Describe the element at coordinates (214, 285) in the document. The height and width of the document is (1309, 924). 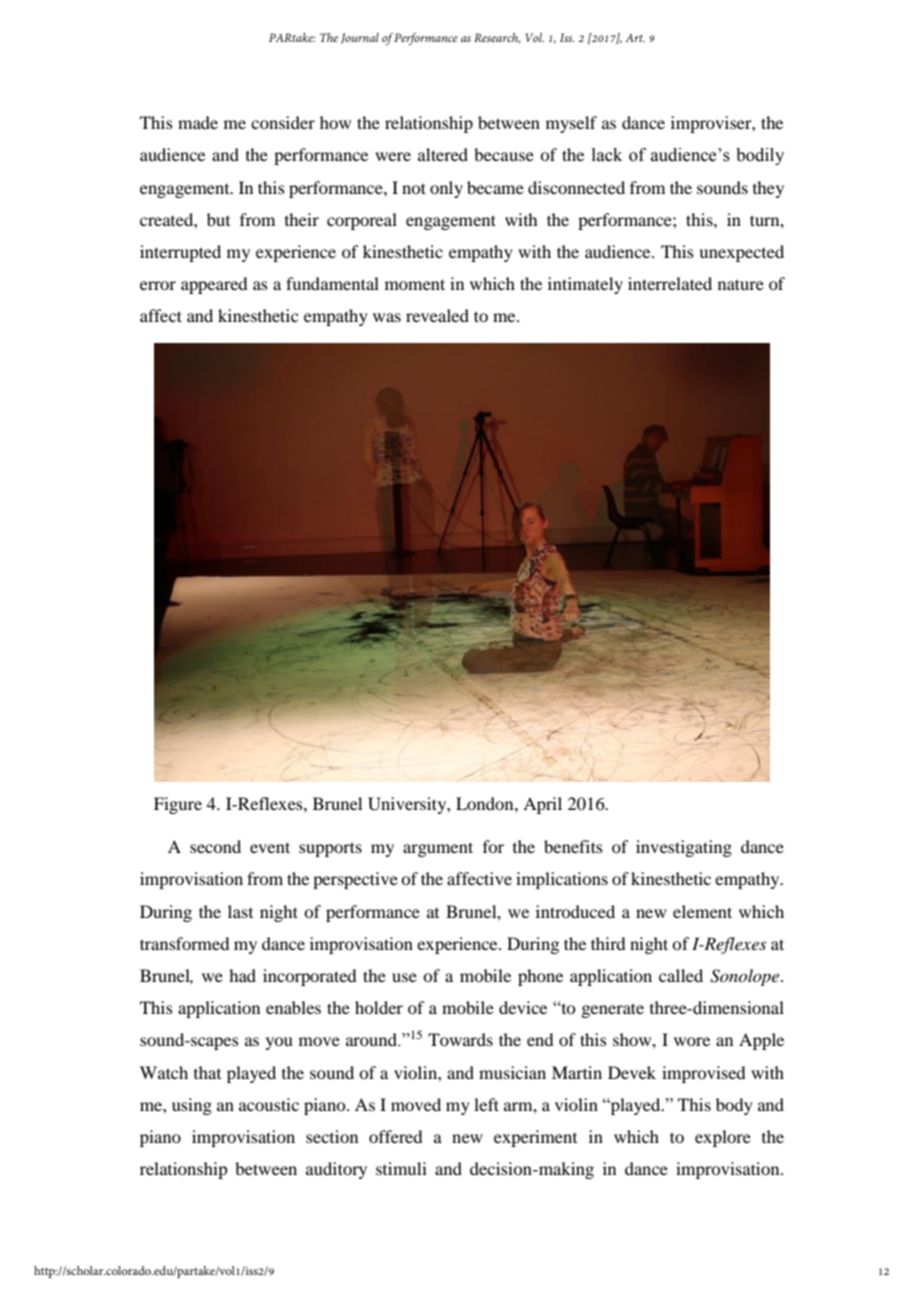
I see `appeared` at that location.
